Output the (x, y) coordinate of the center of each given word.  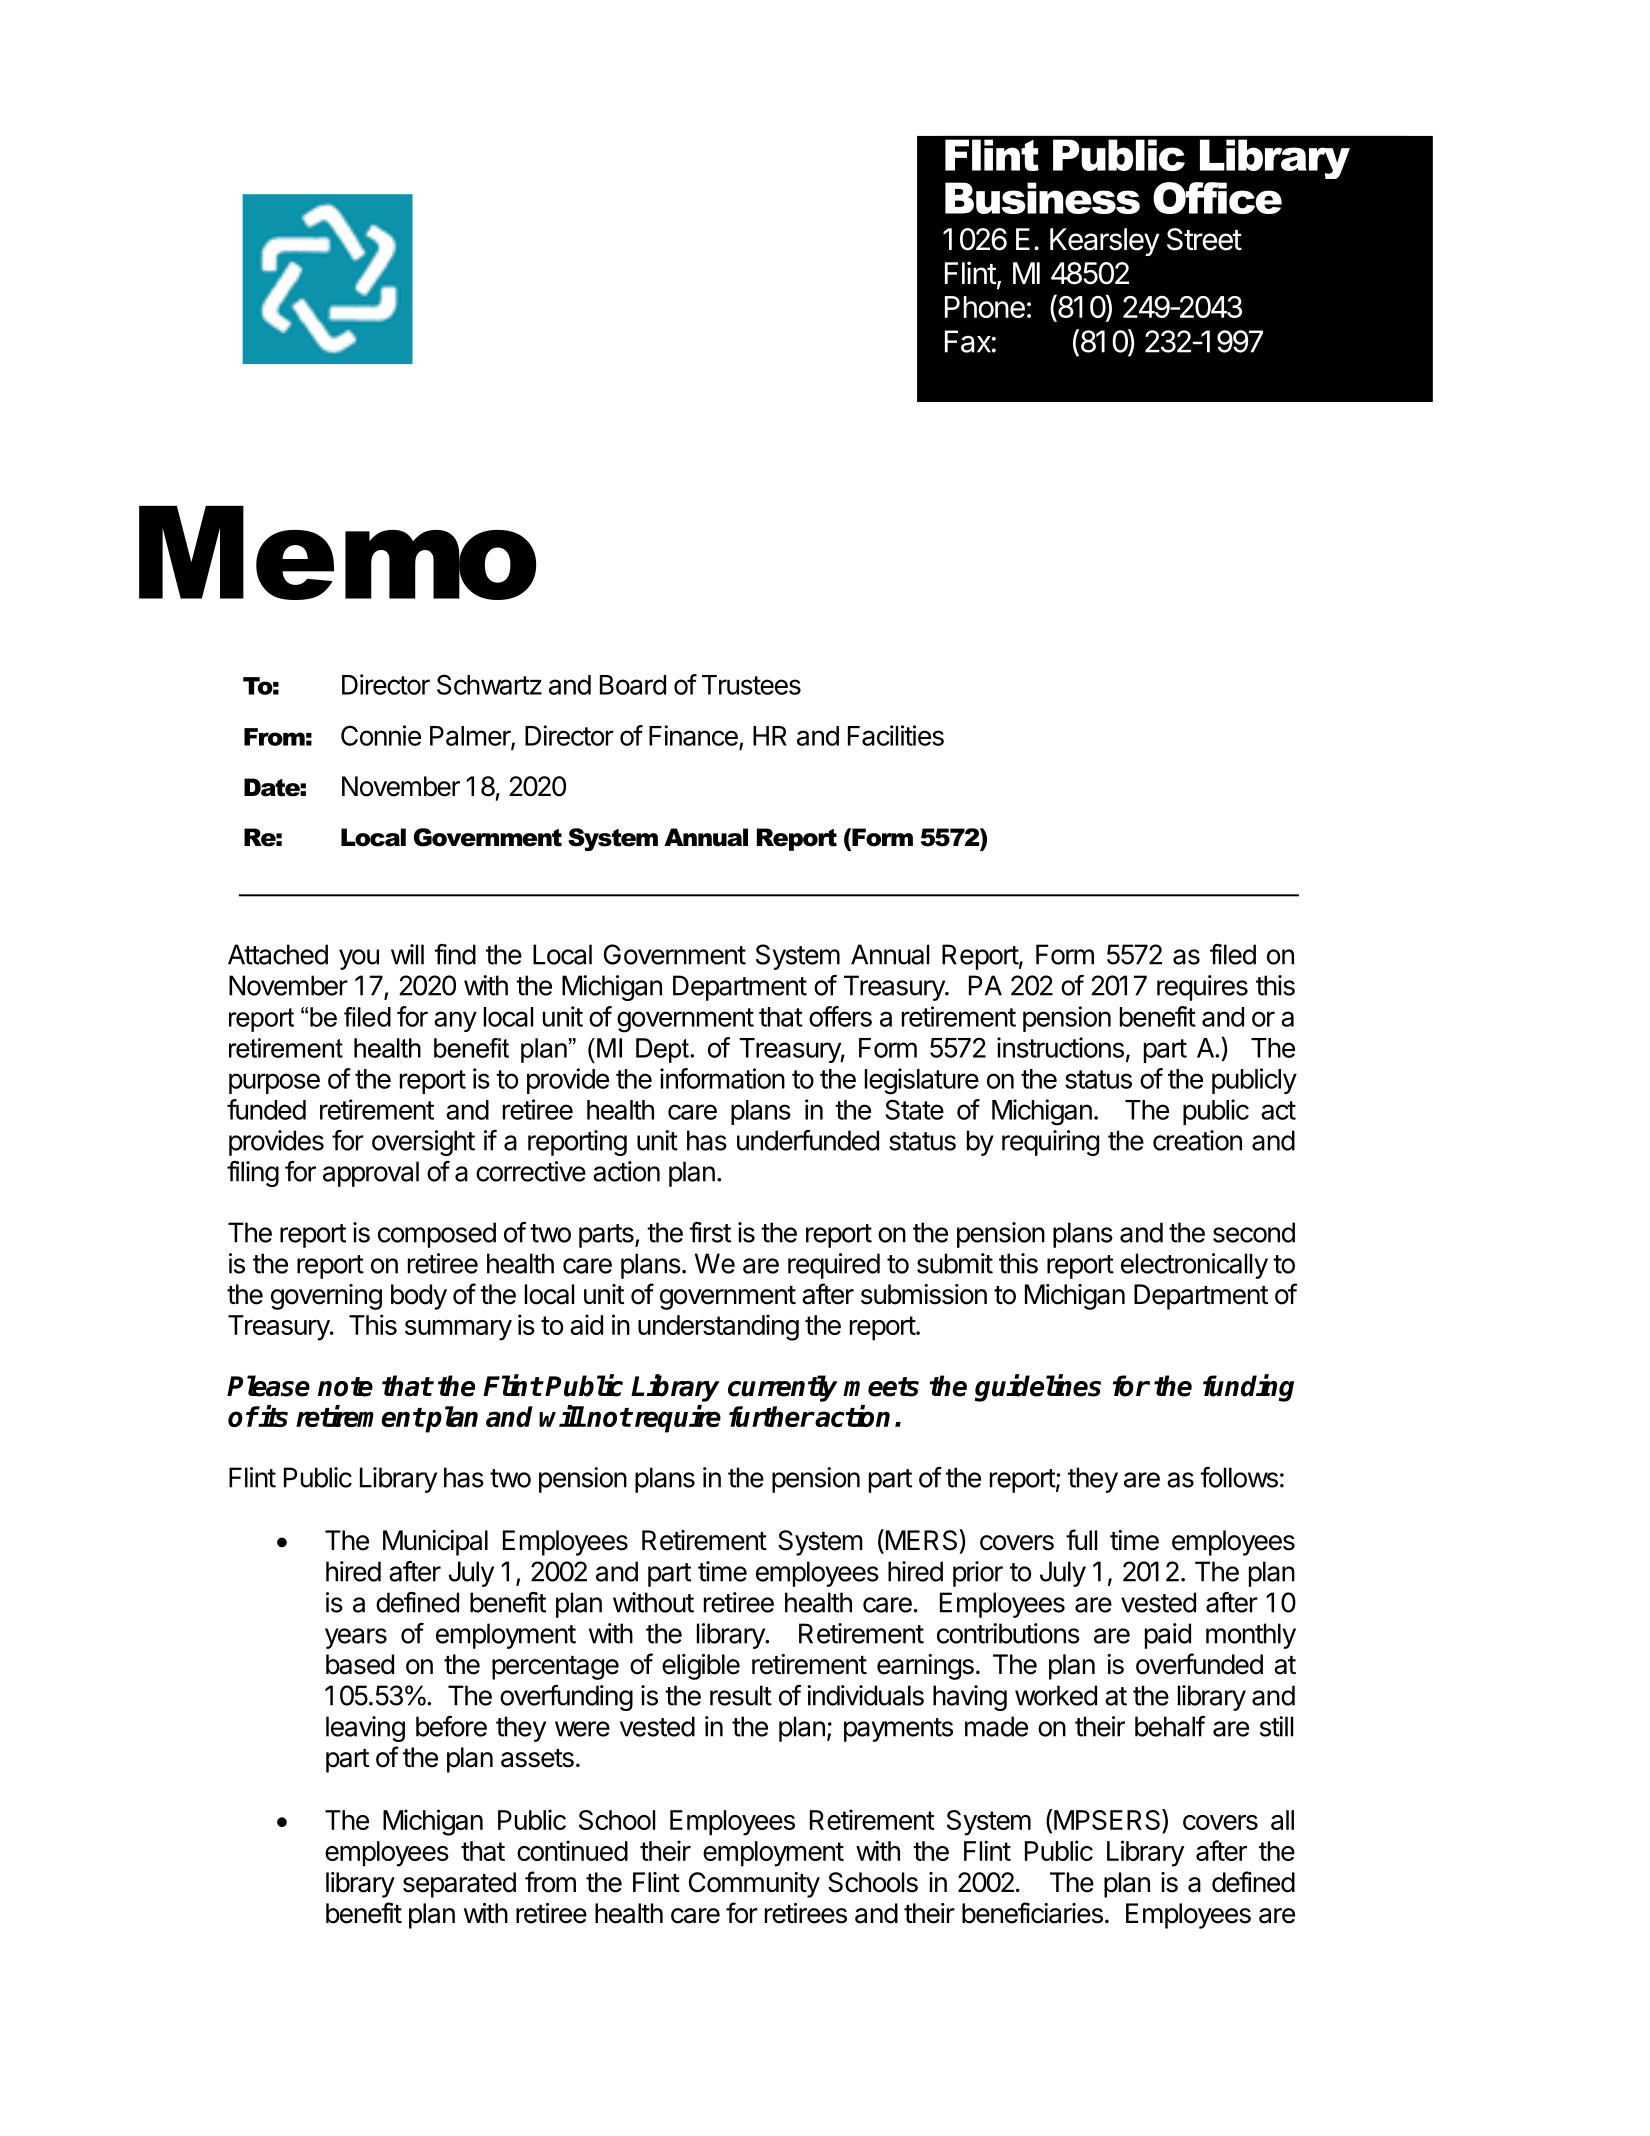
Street (1204, 239)
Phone (985, 307)
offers (840, 1016)
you (359, 959)
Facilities (896, 735)
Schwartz (489, 684)
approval (371, 1174)
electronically (1194, 1266)
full (1081, 1539)
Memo (337, 553)
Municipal (435, 1543)
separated (459, 1885)
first (710, 1232)
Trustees (751, 685)
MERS (921, 1541)
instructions (1060, 1047)
